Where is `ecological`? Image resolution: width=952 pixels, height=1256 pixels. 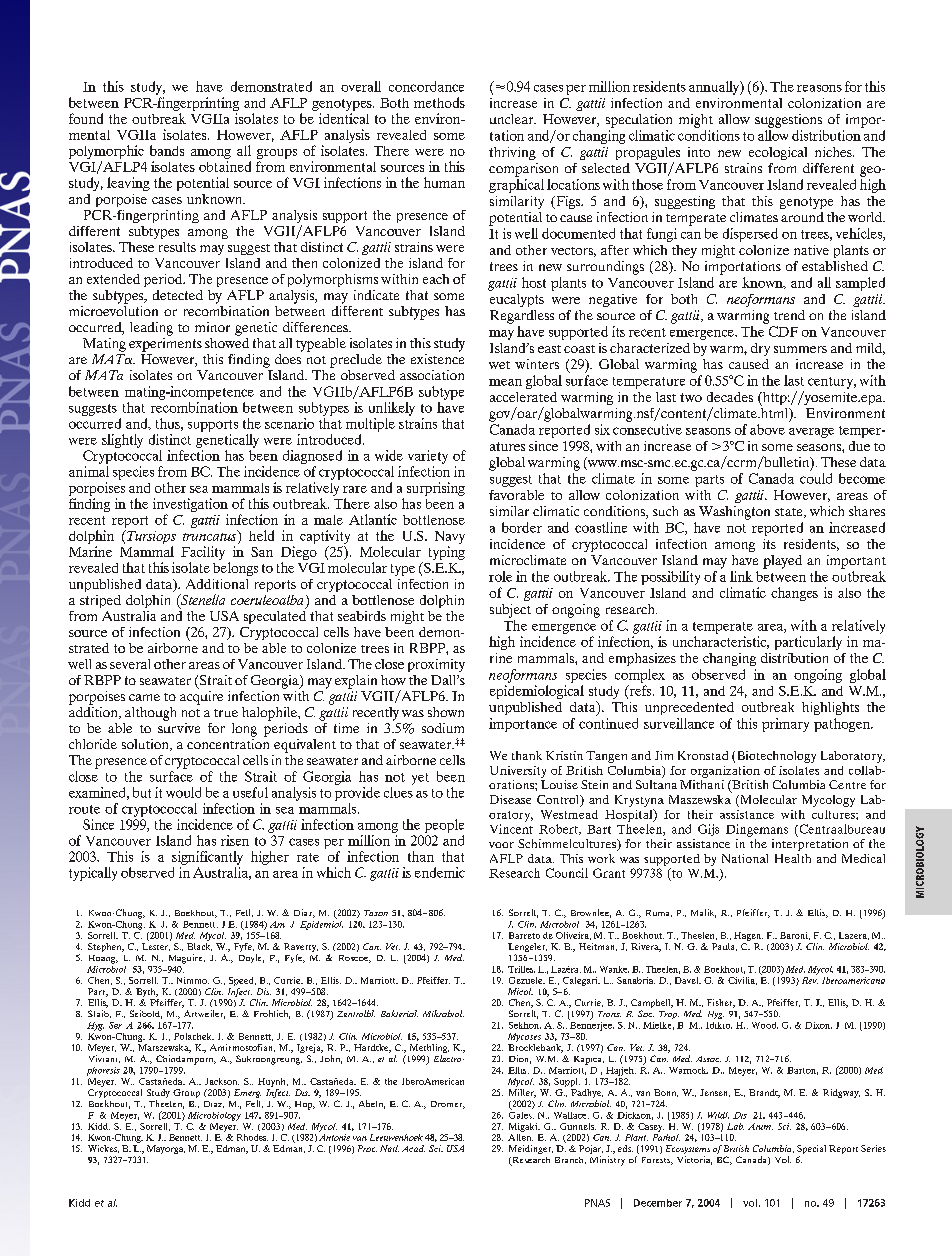
ecological is located at coordinates (778, 153).
